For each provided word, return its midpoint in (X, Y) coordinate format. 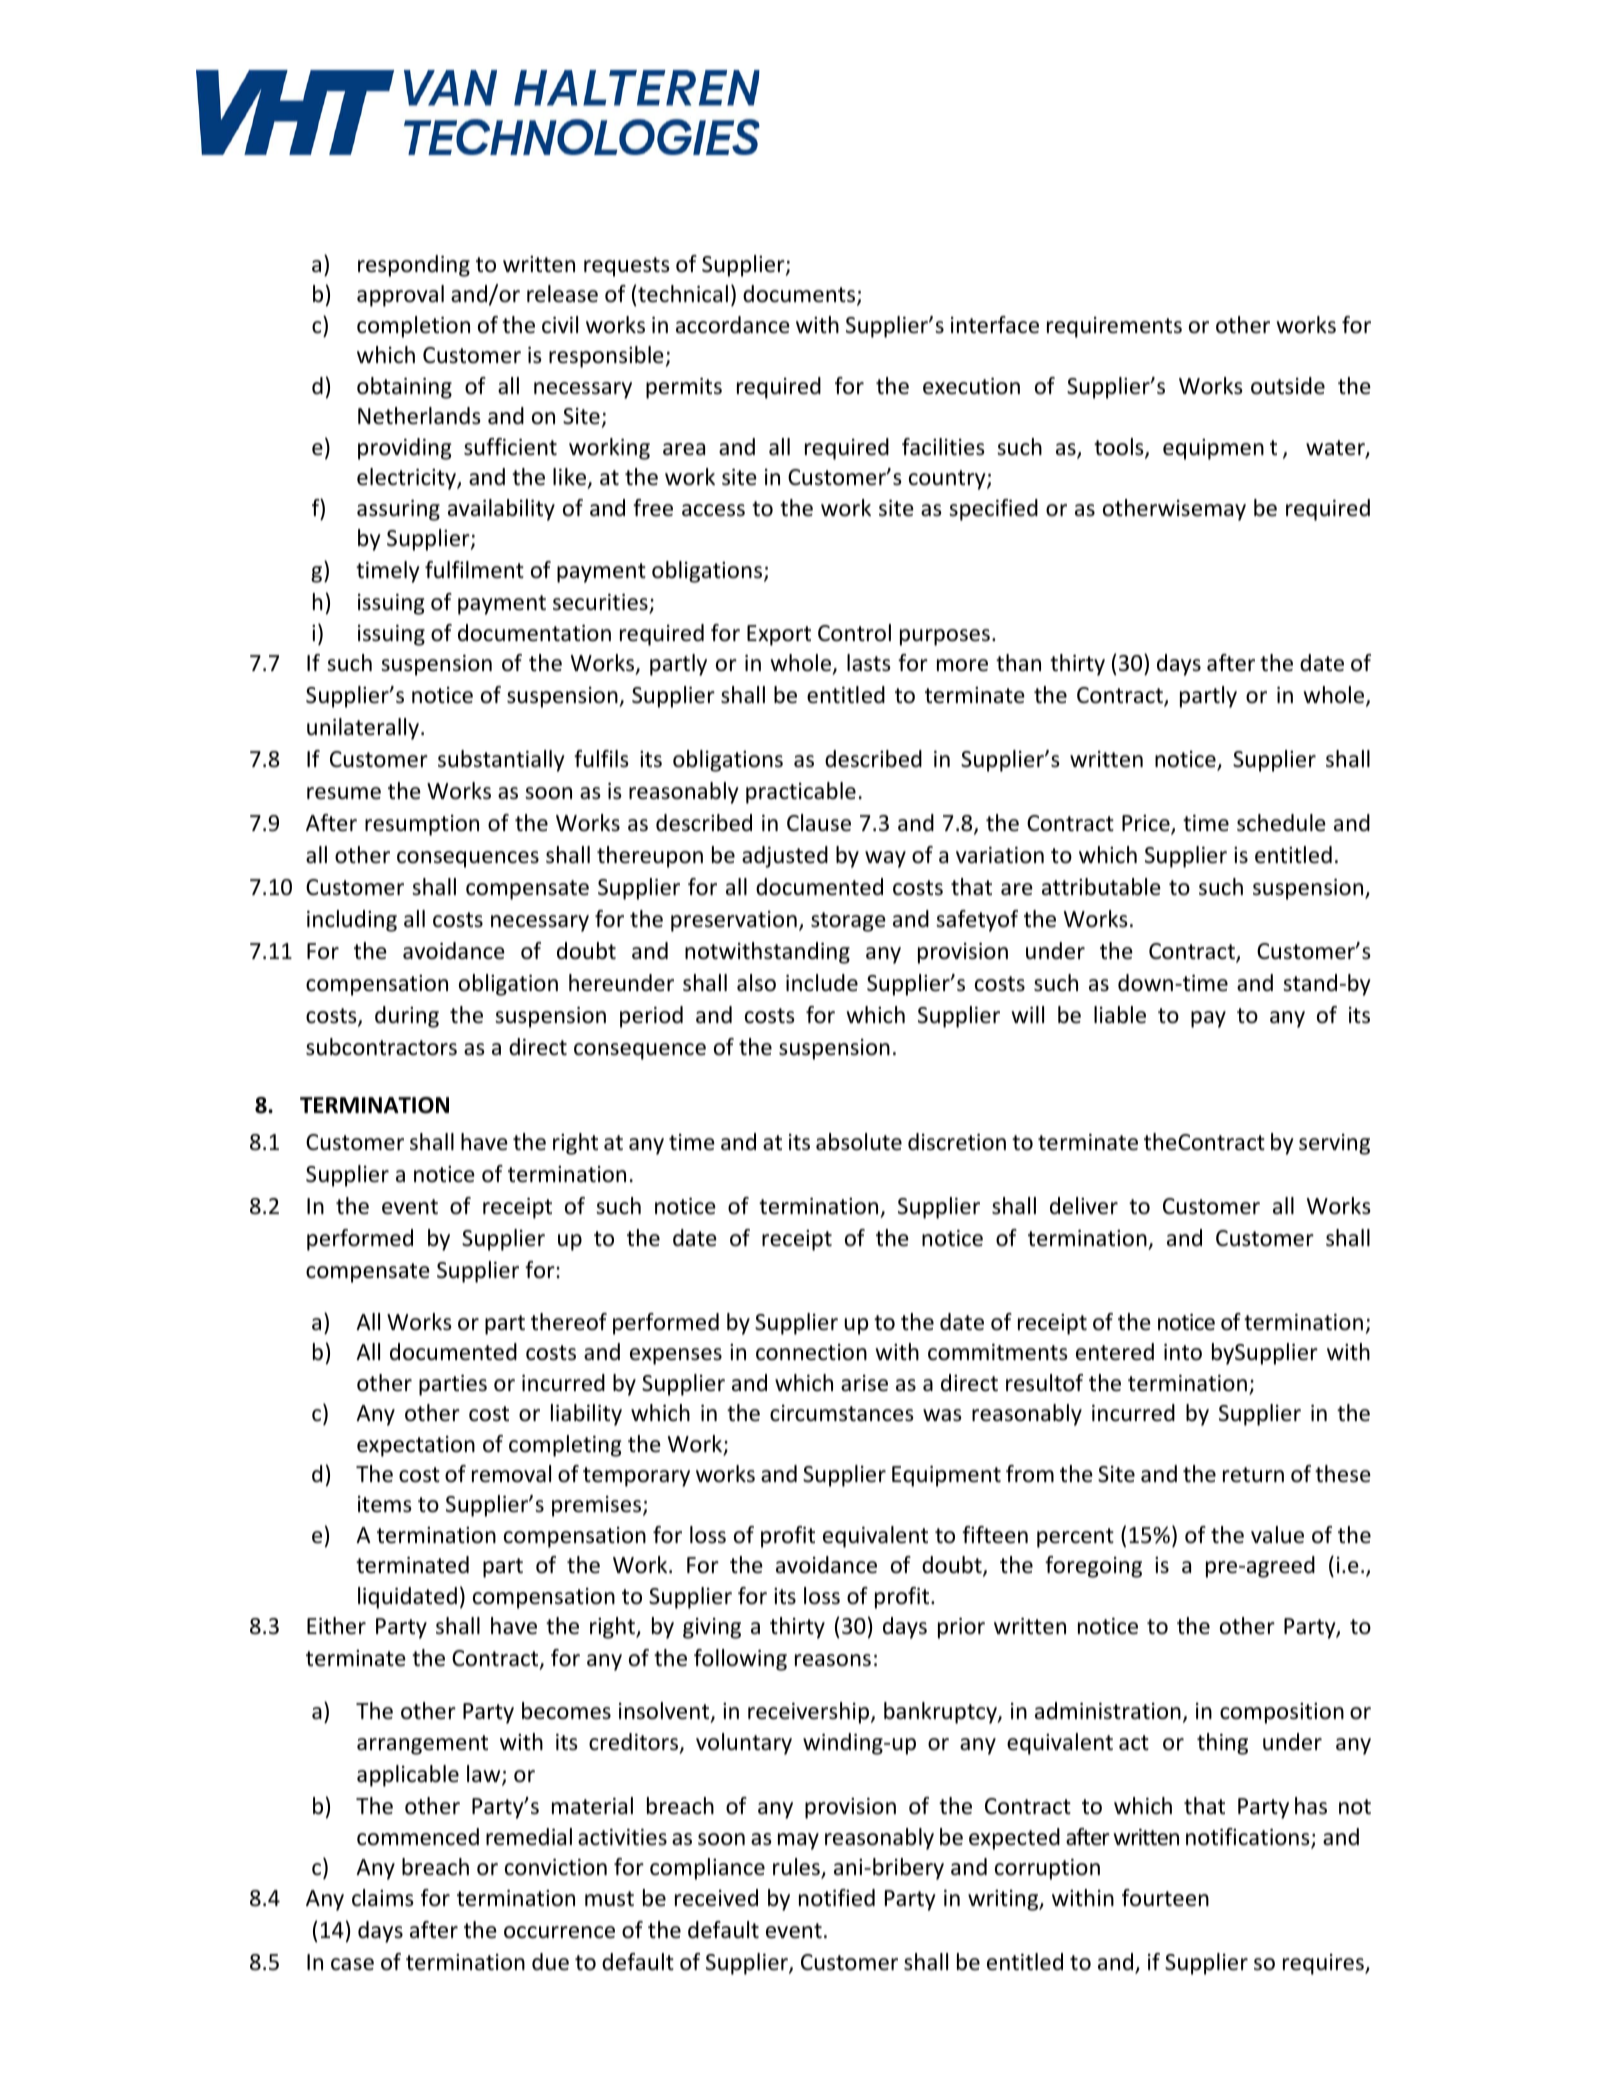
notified (837, 1898)
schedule (1281, 823)
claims (383, 1898)
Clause (819, 823)
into (1183, 1352)
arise (864, 1383)
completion (413, 327)
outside (1288, 386)
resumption (422, 825)
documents (800, 295)
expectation (416, 1446)
